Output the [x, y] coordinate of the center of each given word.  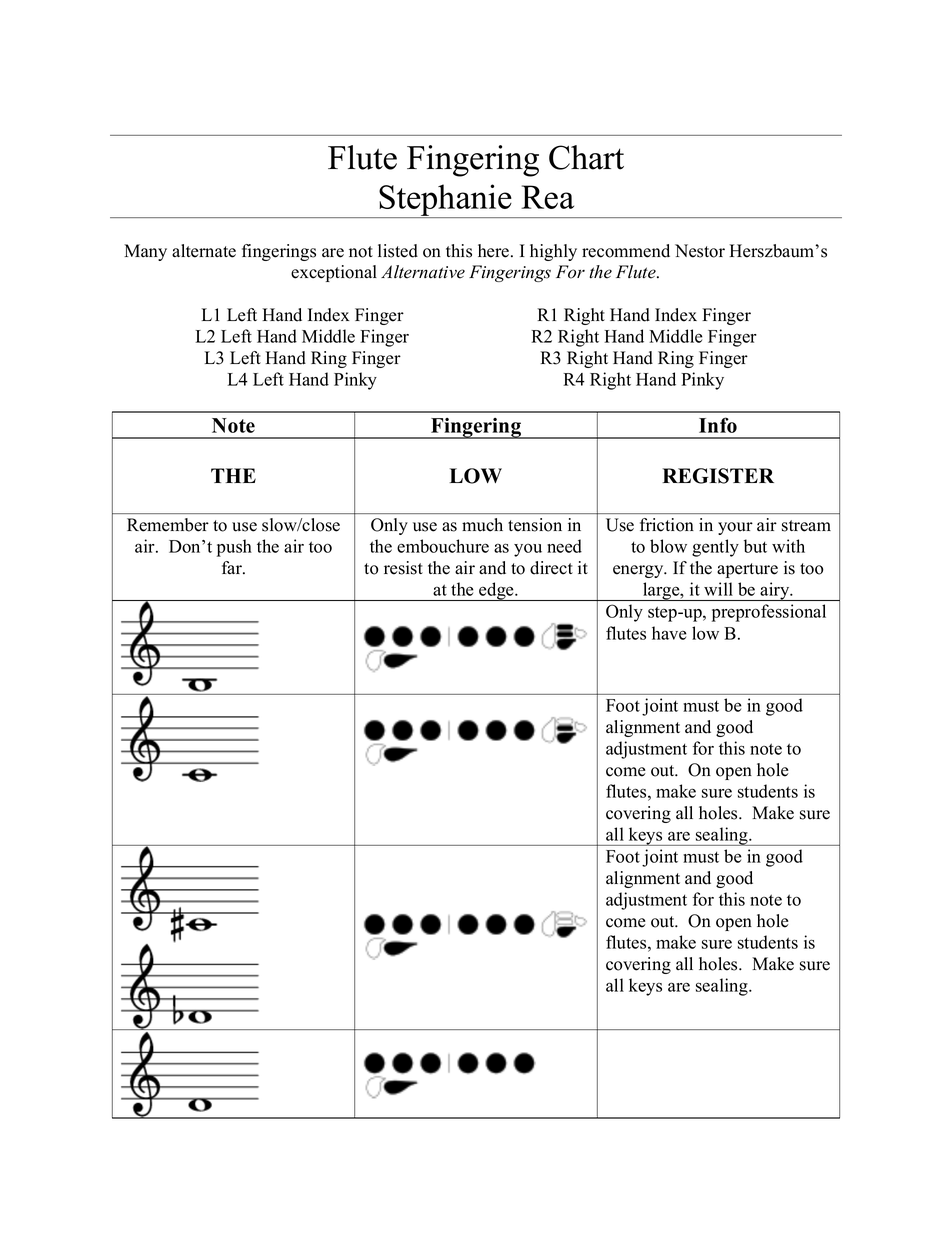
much [482, 525]
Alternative [423, 272]
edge [496, 591]
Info [718, 425]
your [735, 528]
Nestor [700, 251]
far [233, 567]
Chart [586, 157]
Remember [168, 525]
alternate [204, 251]
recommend [626, 251]
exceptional [334, 273]
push [234, 548]
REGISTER [718, 476]
